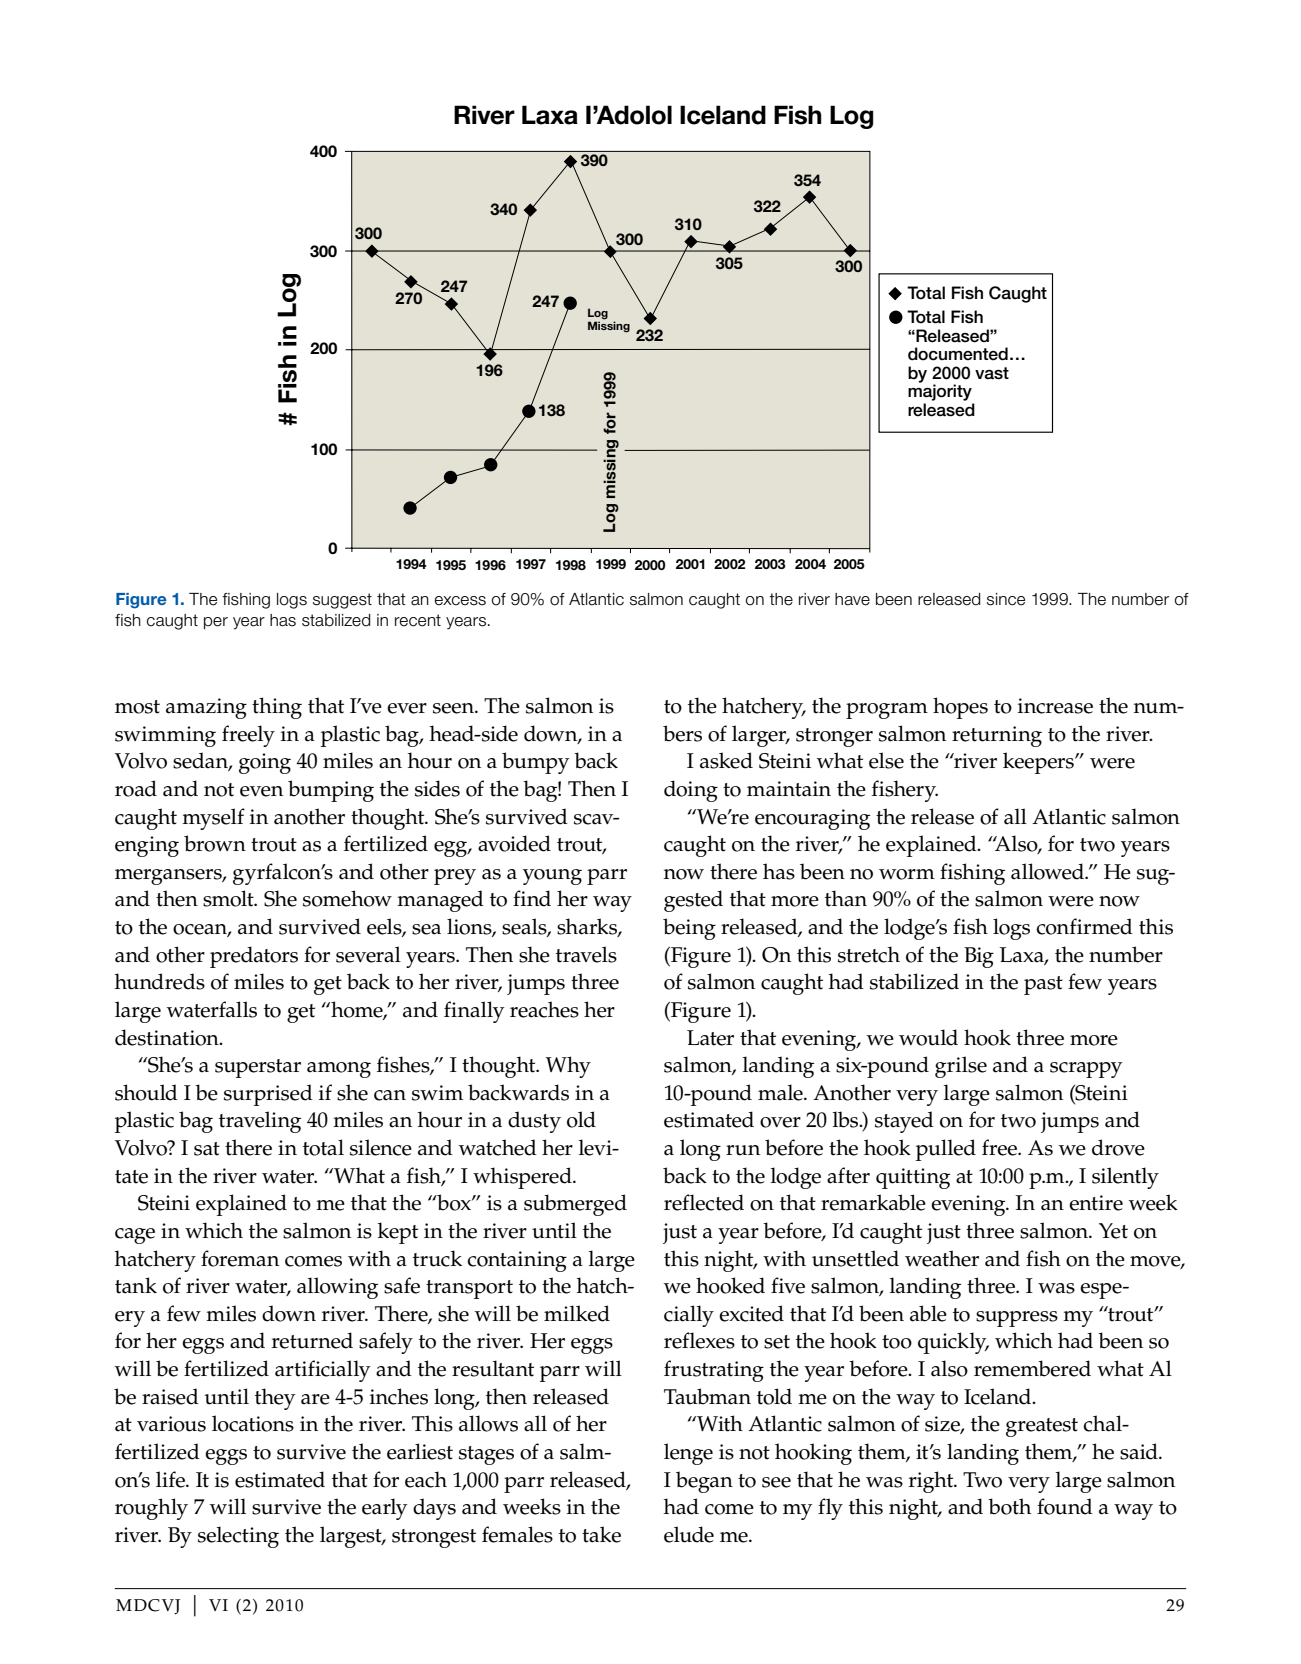 The height and width of the screenshot is (1664, 1301). I want to click on selecting, so click(238, 1537).
